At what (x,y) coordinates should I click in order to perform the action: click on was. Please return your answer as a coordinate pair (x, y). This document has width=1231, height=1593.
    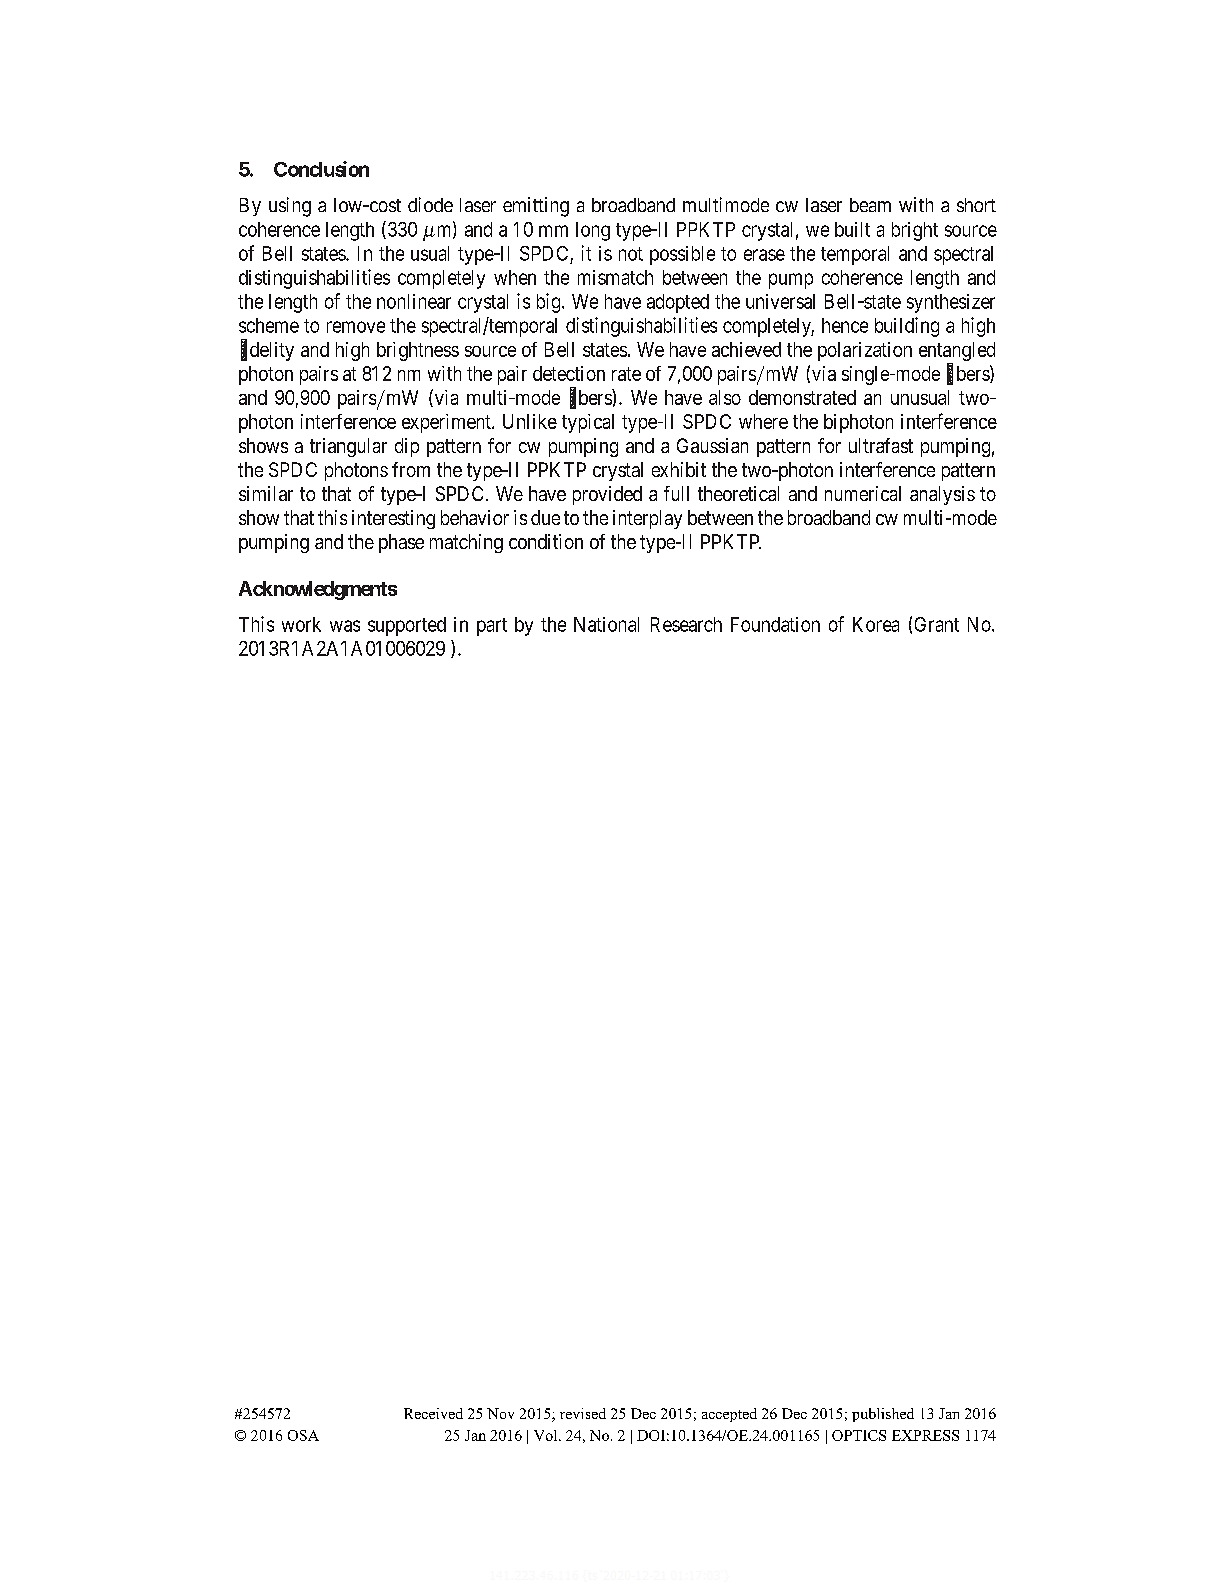
    Looking at the image, I should click on (345, 626).
